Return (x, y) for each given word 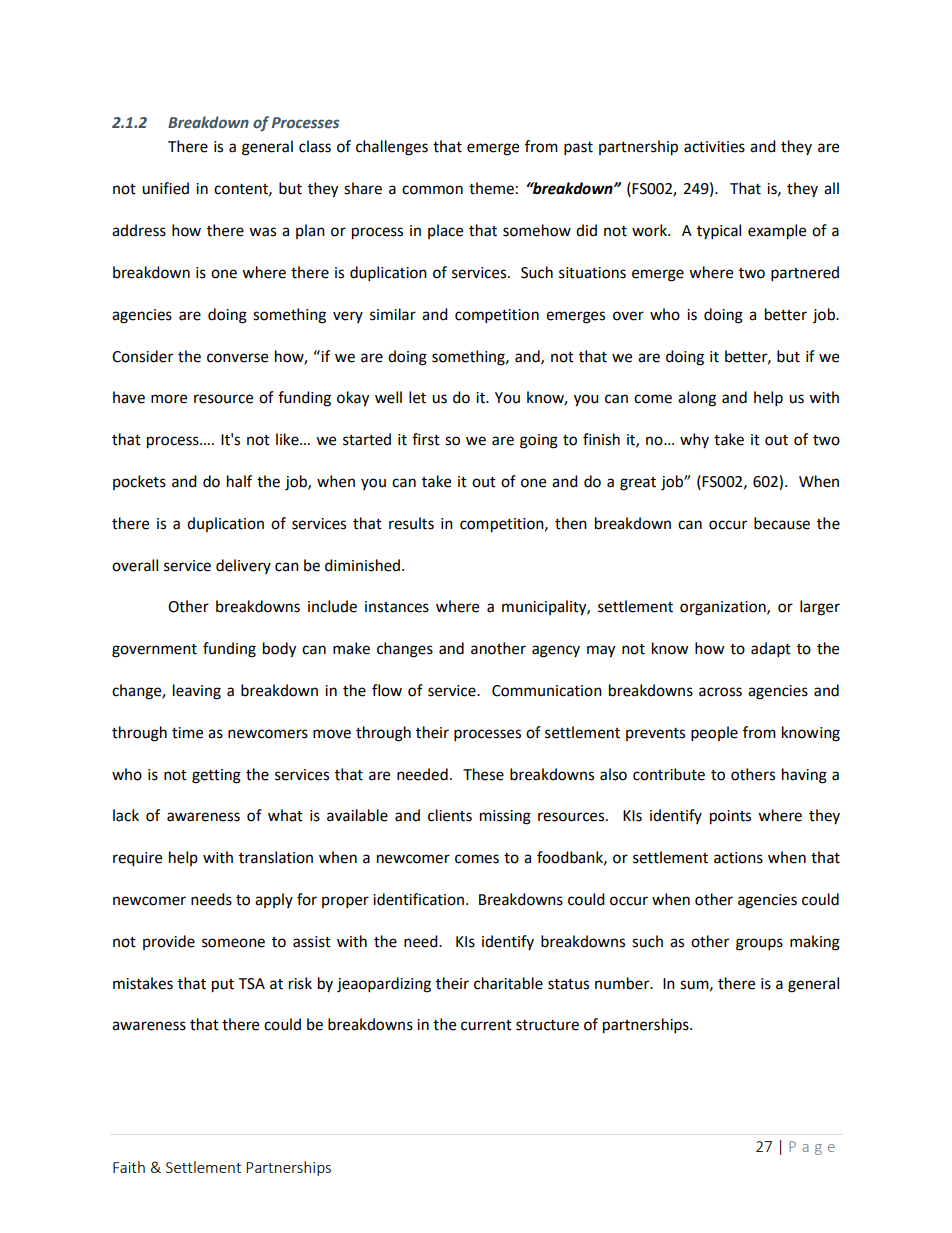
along (697, 399)
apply (274, 900)
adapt (771, 650)
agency (556, 651)
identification (418, 899)
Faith (129, 1167)
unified (165, 188)
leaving (197, 692)
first (426, 439)
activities (714, 147)
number (623, 983)
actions (738, 858)
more (169, 399)
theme (491, 188)
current (486, 1025)
